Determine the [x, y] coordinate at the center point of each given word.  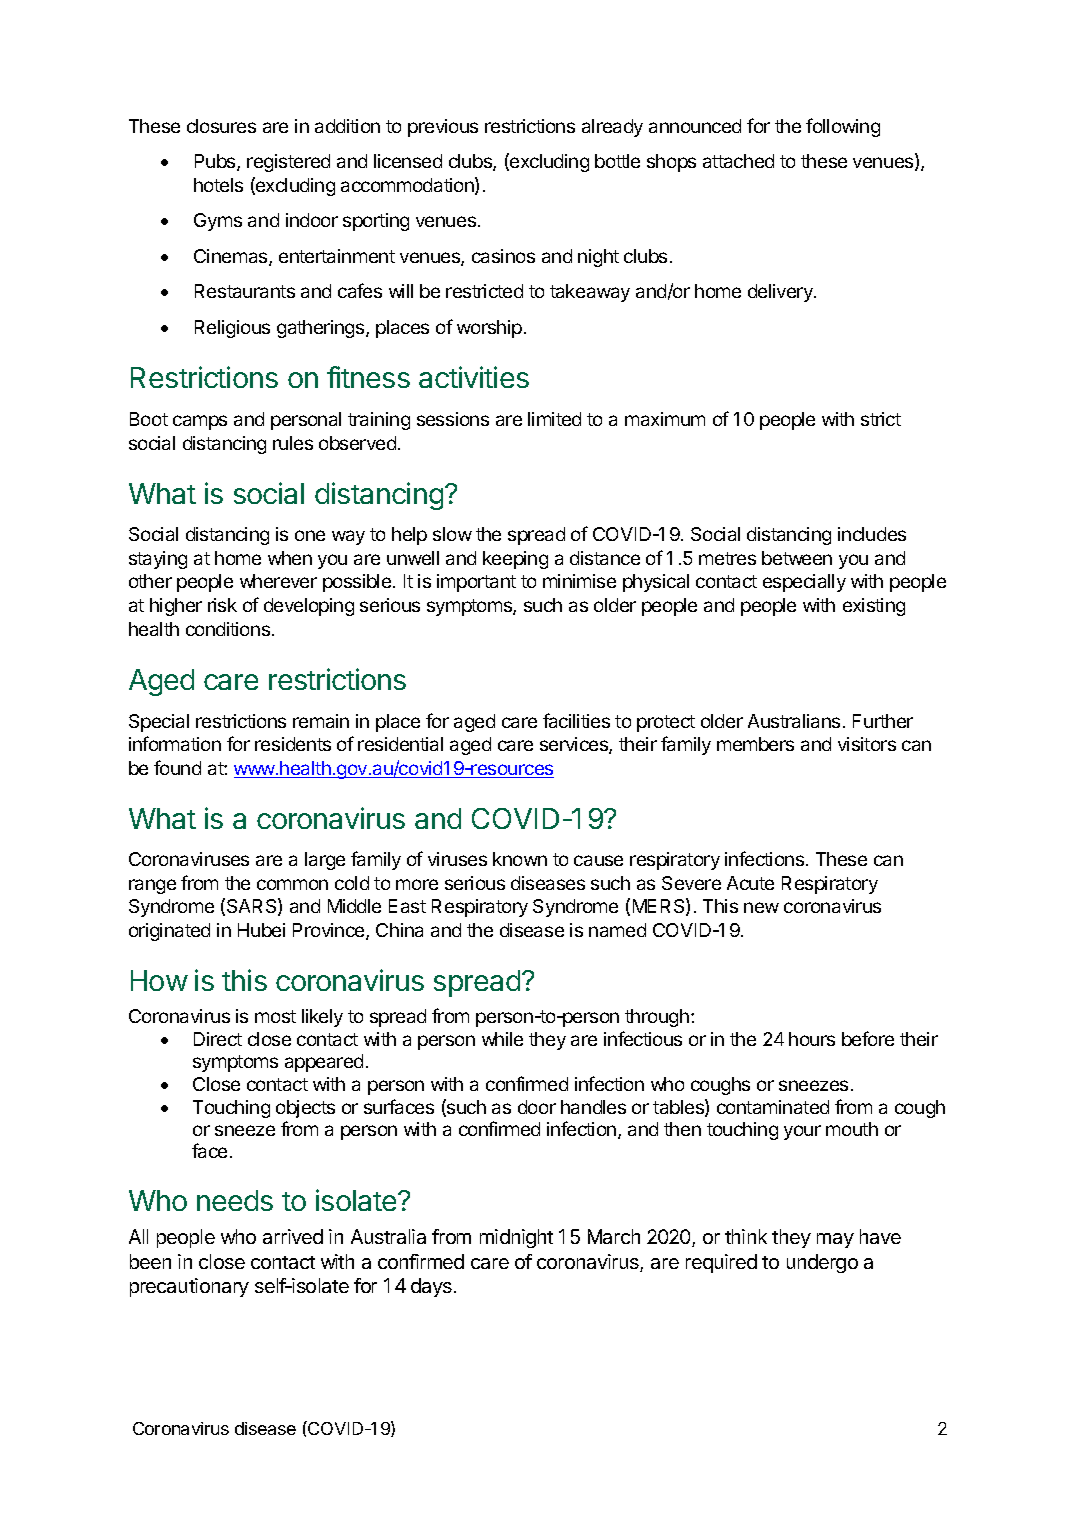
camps [200, 422]
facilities [576, 720]
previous [443, 128]
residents [293, 744]
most [275, 1016]
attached [738, 161]
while [502, 1039]
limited [554, 419]
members [755, 744]
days [431, 1287]
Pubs [216, 162]
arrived [293, 1236]
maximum [665, 419]
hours [812, 1039]
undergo [822, 1263]
